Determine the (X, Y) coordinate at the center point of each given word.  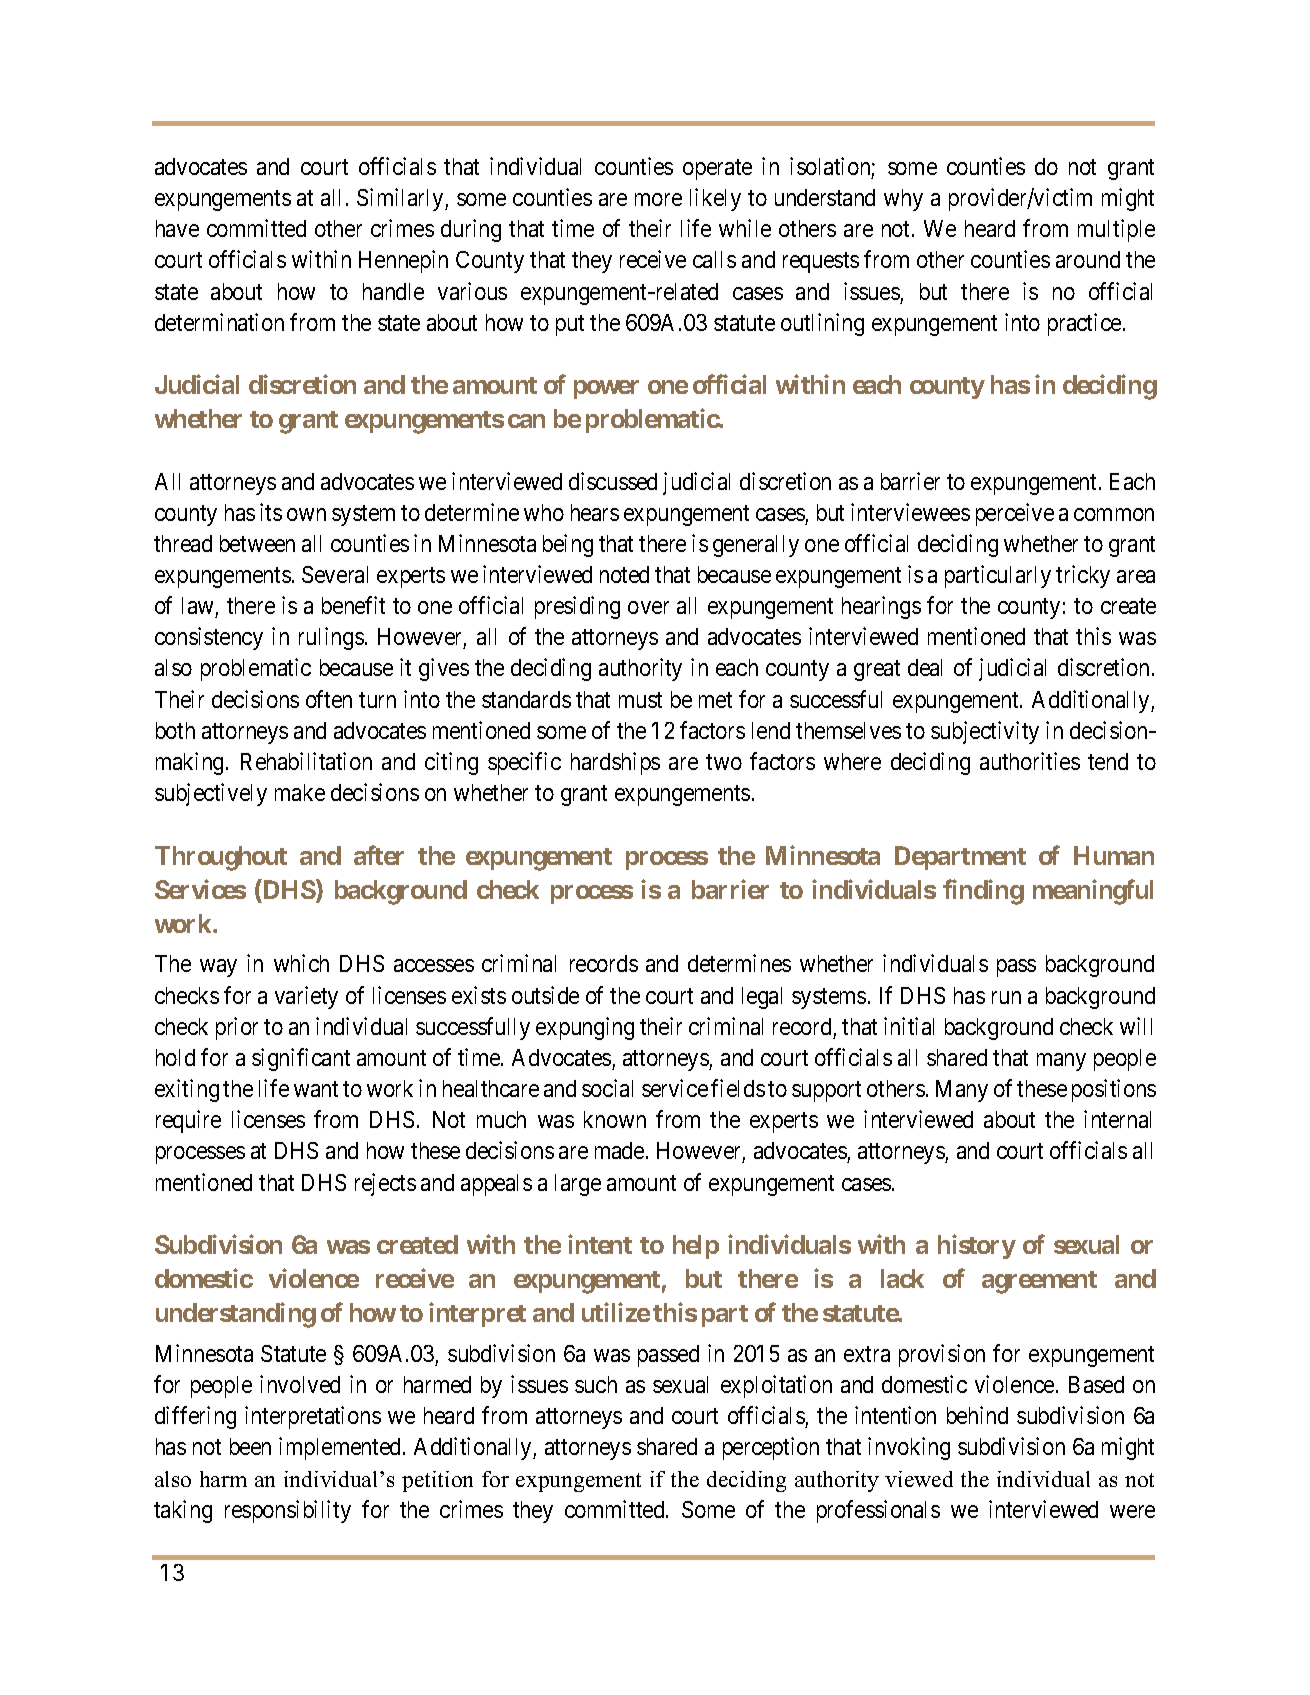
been (250, 1446)
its (271, 512)
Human (1114, 855)
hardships (615, 763)
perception (771, 1448)
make (300, 792)
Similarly (401, 199)
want (316, 1089)
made (619, 1150)
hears (595, 512)
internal (1117, 1119)
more (658, 199)
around (1088, 259)
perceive (1015, 514)
